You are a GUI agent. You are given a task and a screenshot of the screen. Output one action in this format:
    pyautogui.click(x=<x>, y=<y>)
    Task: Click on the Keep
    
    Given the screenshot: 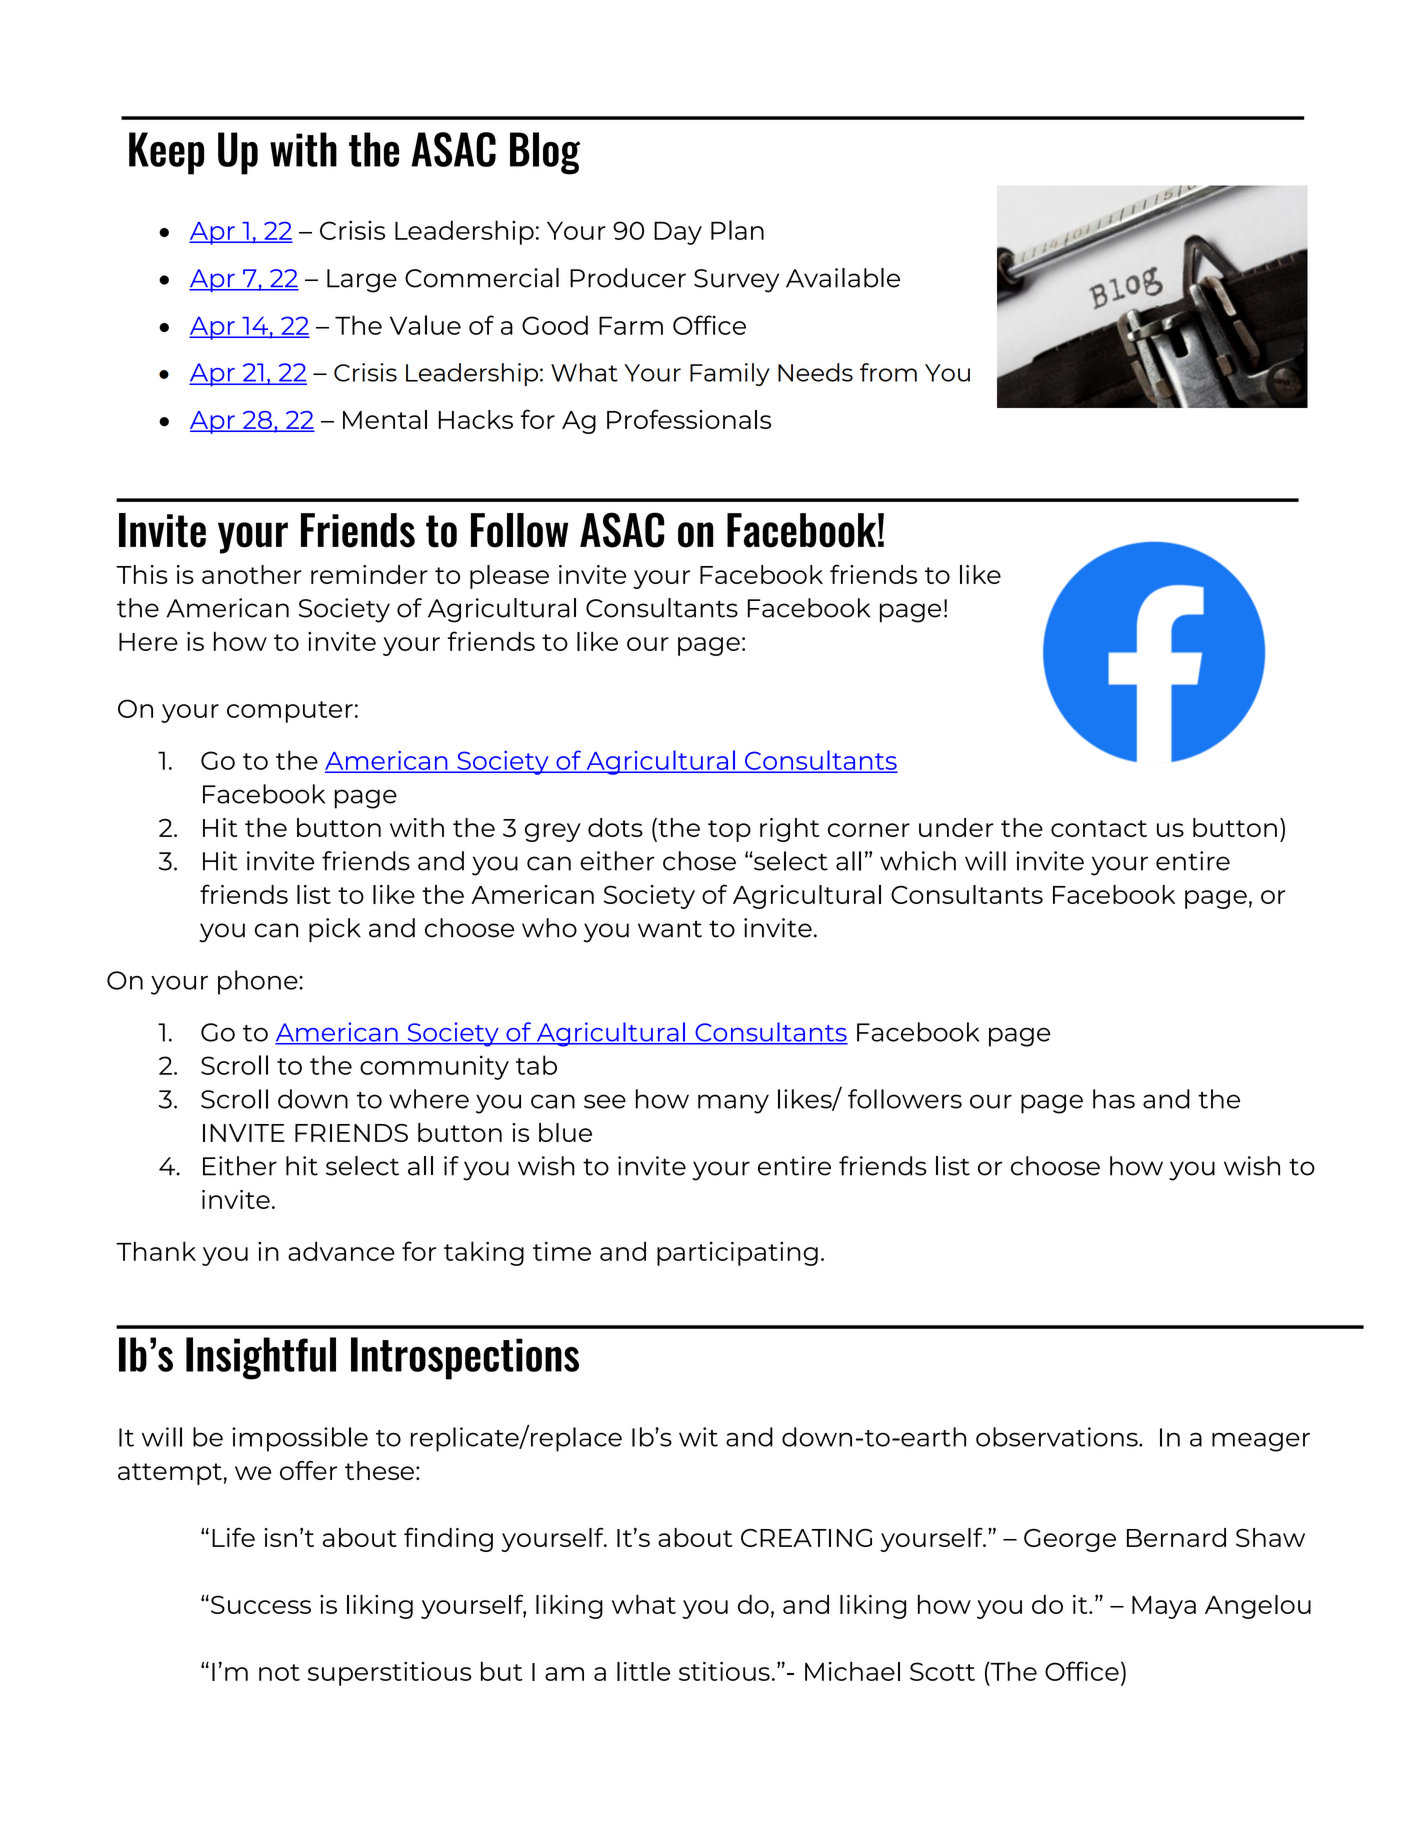 What is the action you would take?
    pyautogui.click(x=166, y=153)
